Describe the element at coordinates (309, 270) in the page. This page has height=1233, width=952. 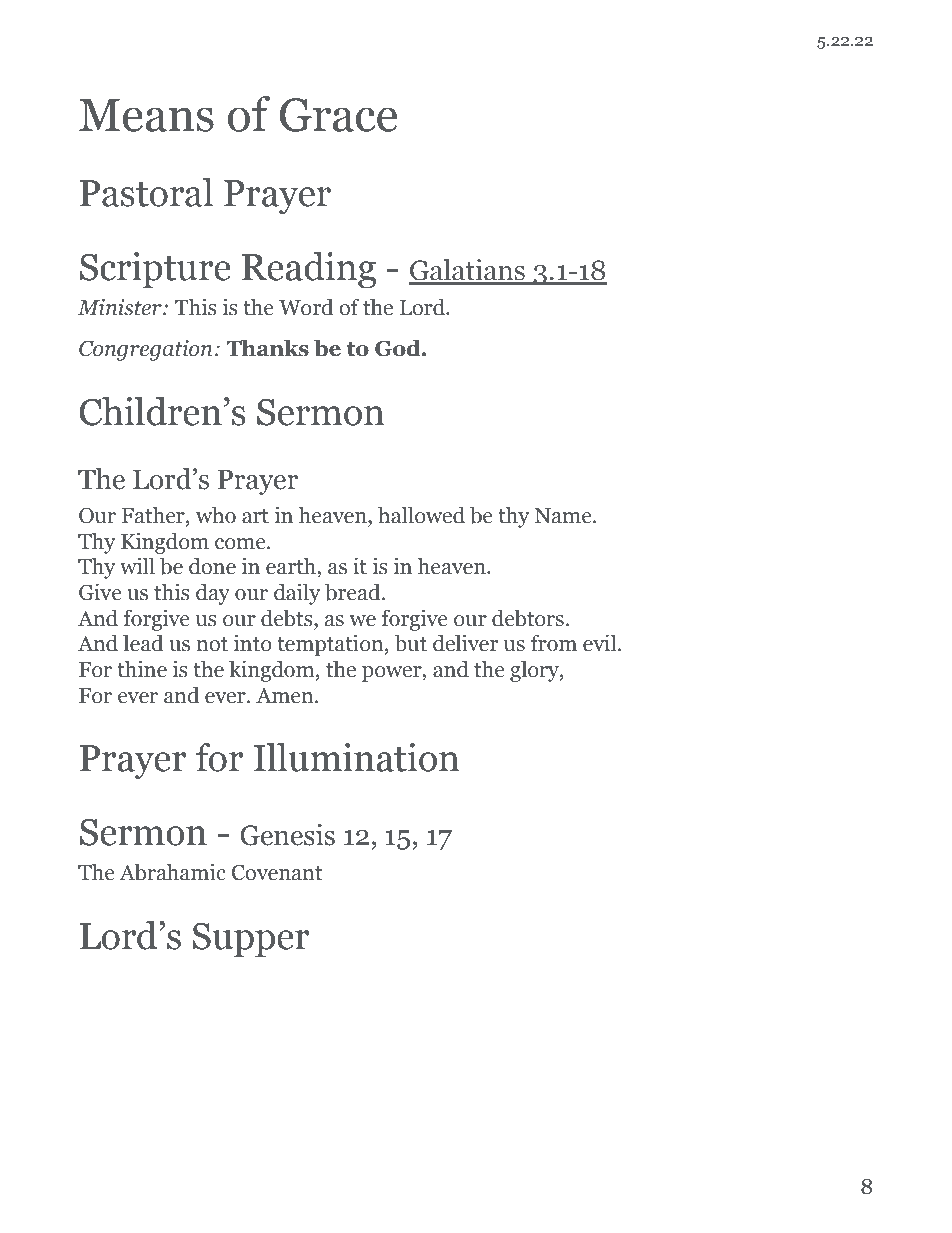
I see `Reading` at that location.
